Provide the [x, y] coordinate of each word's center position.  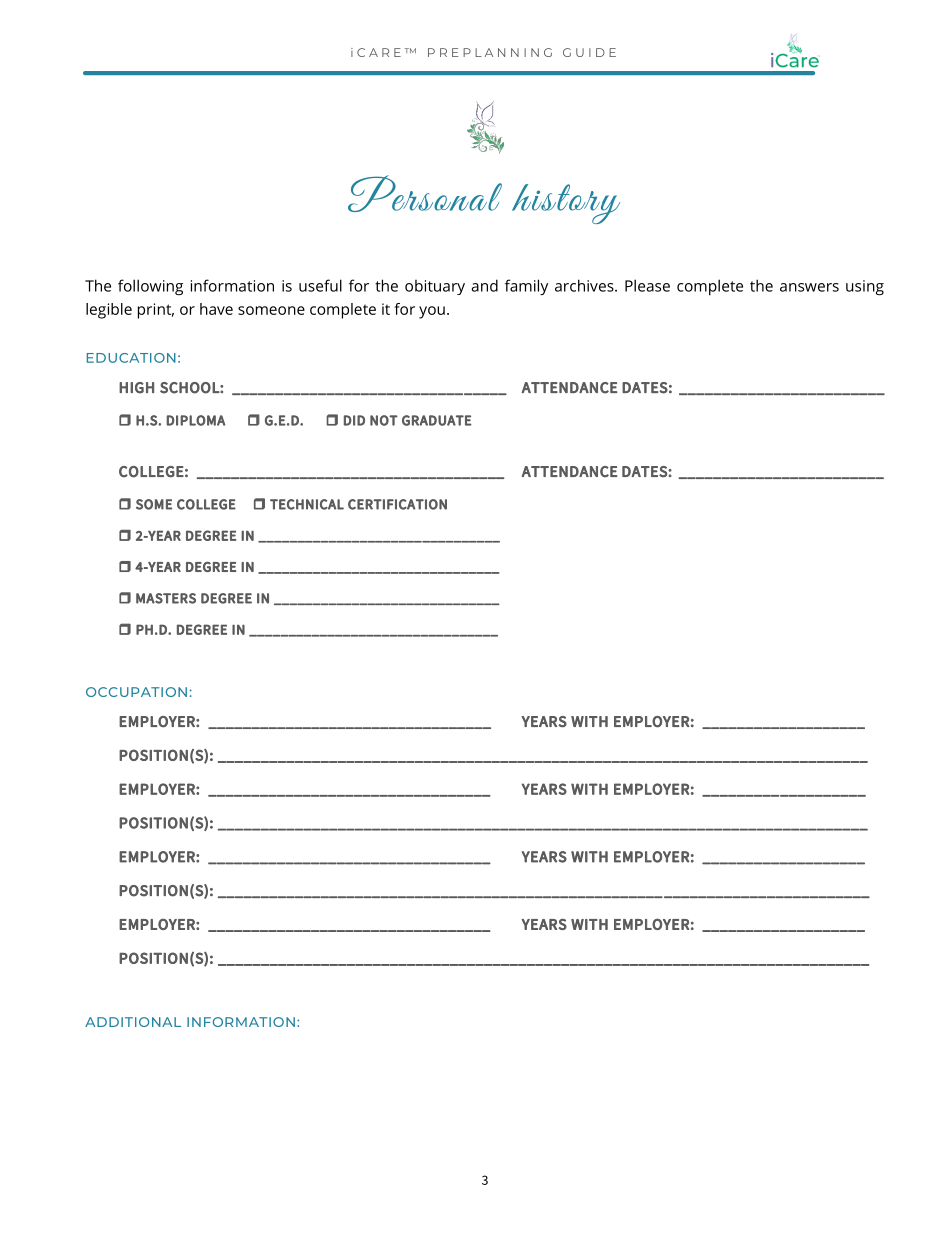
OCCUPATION [136, 692]
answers [809, 287]
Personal [425, 193]
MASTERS [166, 598]
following [150, 287]
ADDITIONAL [133, 1022]
